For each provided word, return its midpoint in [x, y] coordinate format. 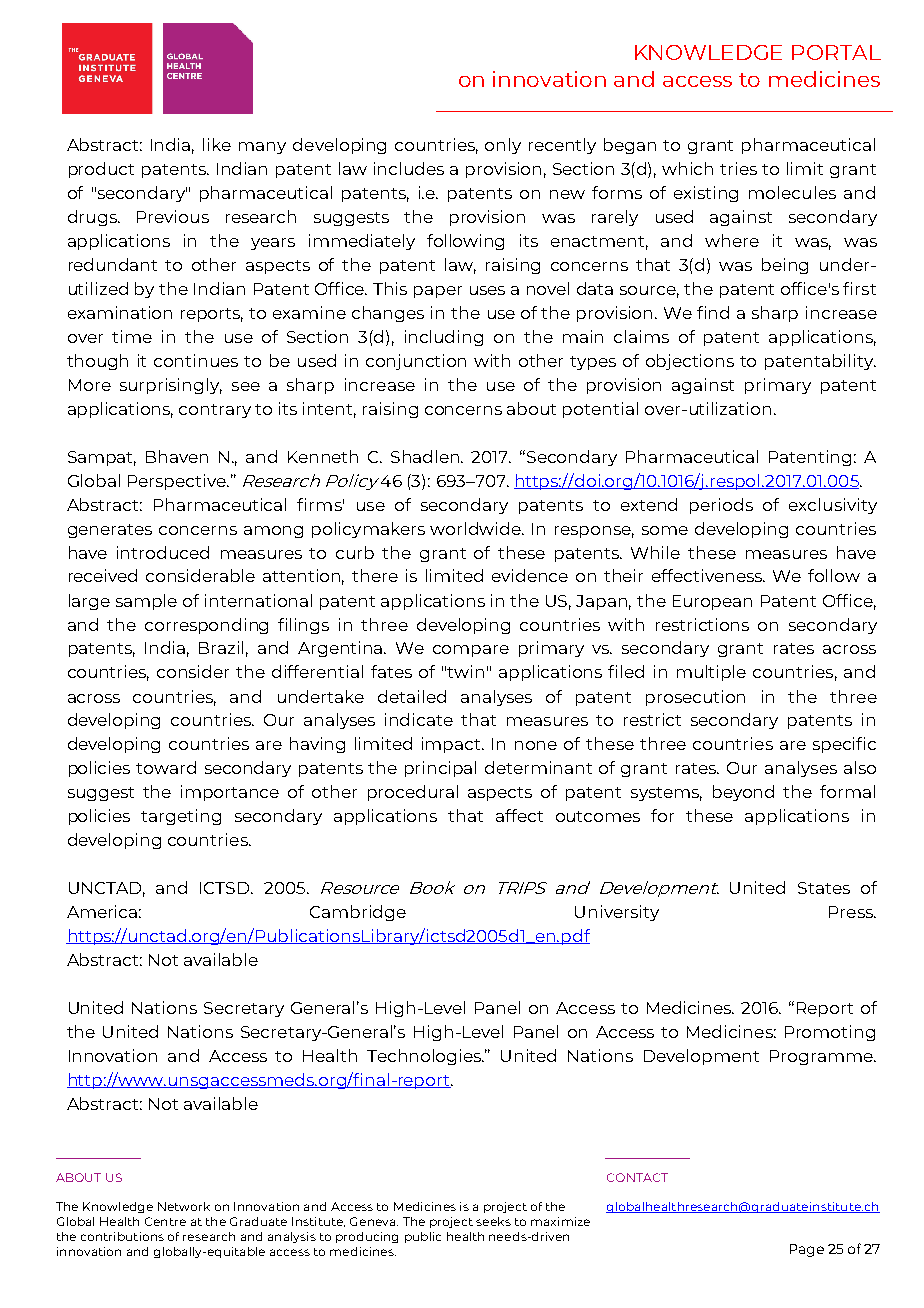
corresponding [206, 626]
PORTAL [836, 52]
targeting [181, 817]
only [503, 146]
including [444, 338]
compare [471, 651]
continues [196, 360]
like [217, 144]
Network [184, 1206]
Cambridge [358, 913]
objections [690, 362]
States [824, 888]
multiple [711, 673]
